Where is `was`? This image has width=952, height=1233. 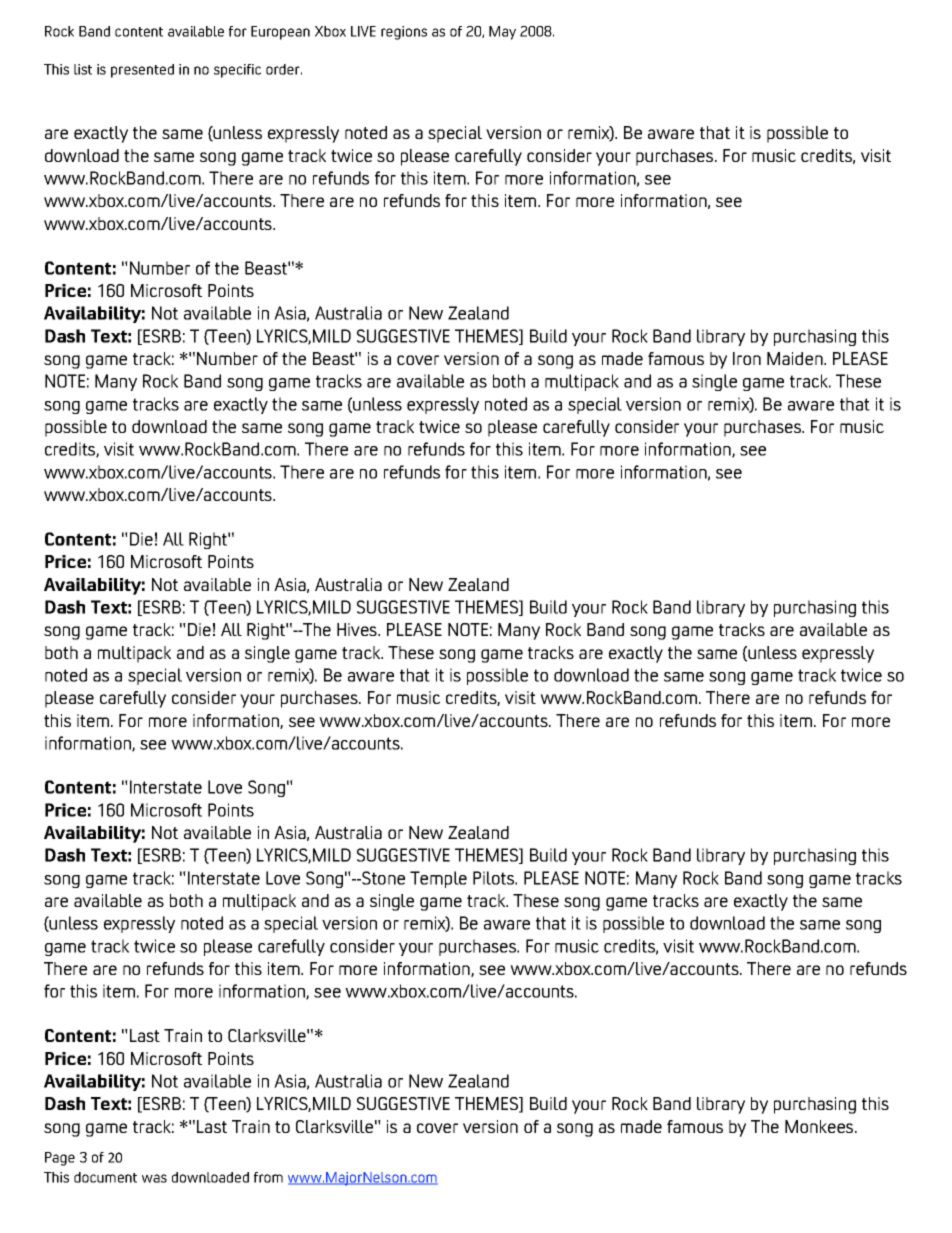
was is located at coordinates (154, 1178).
